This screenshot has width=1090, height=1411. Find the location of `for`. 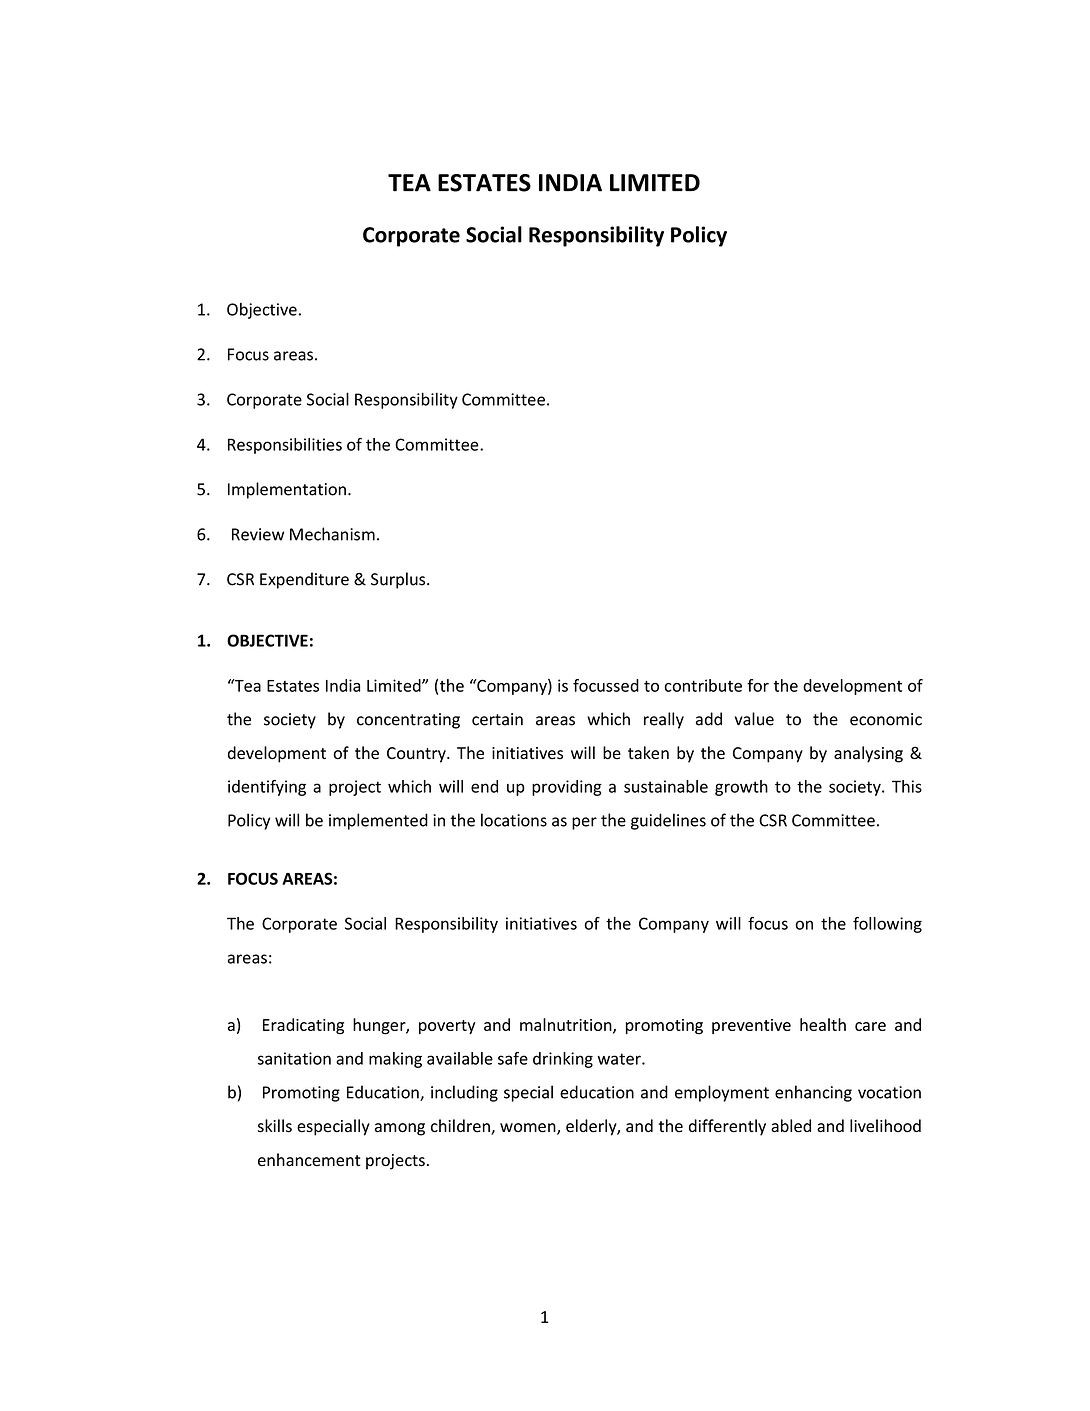

for is located at coordinates (758, 685).
